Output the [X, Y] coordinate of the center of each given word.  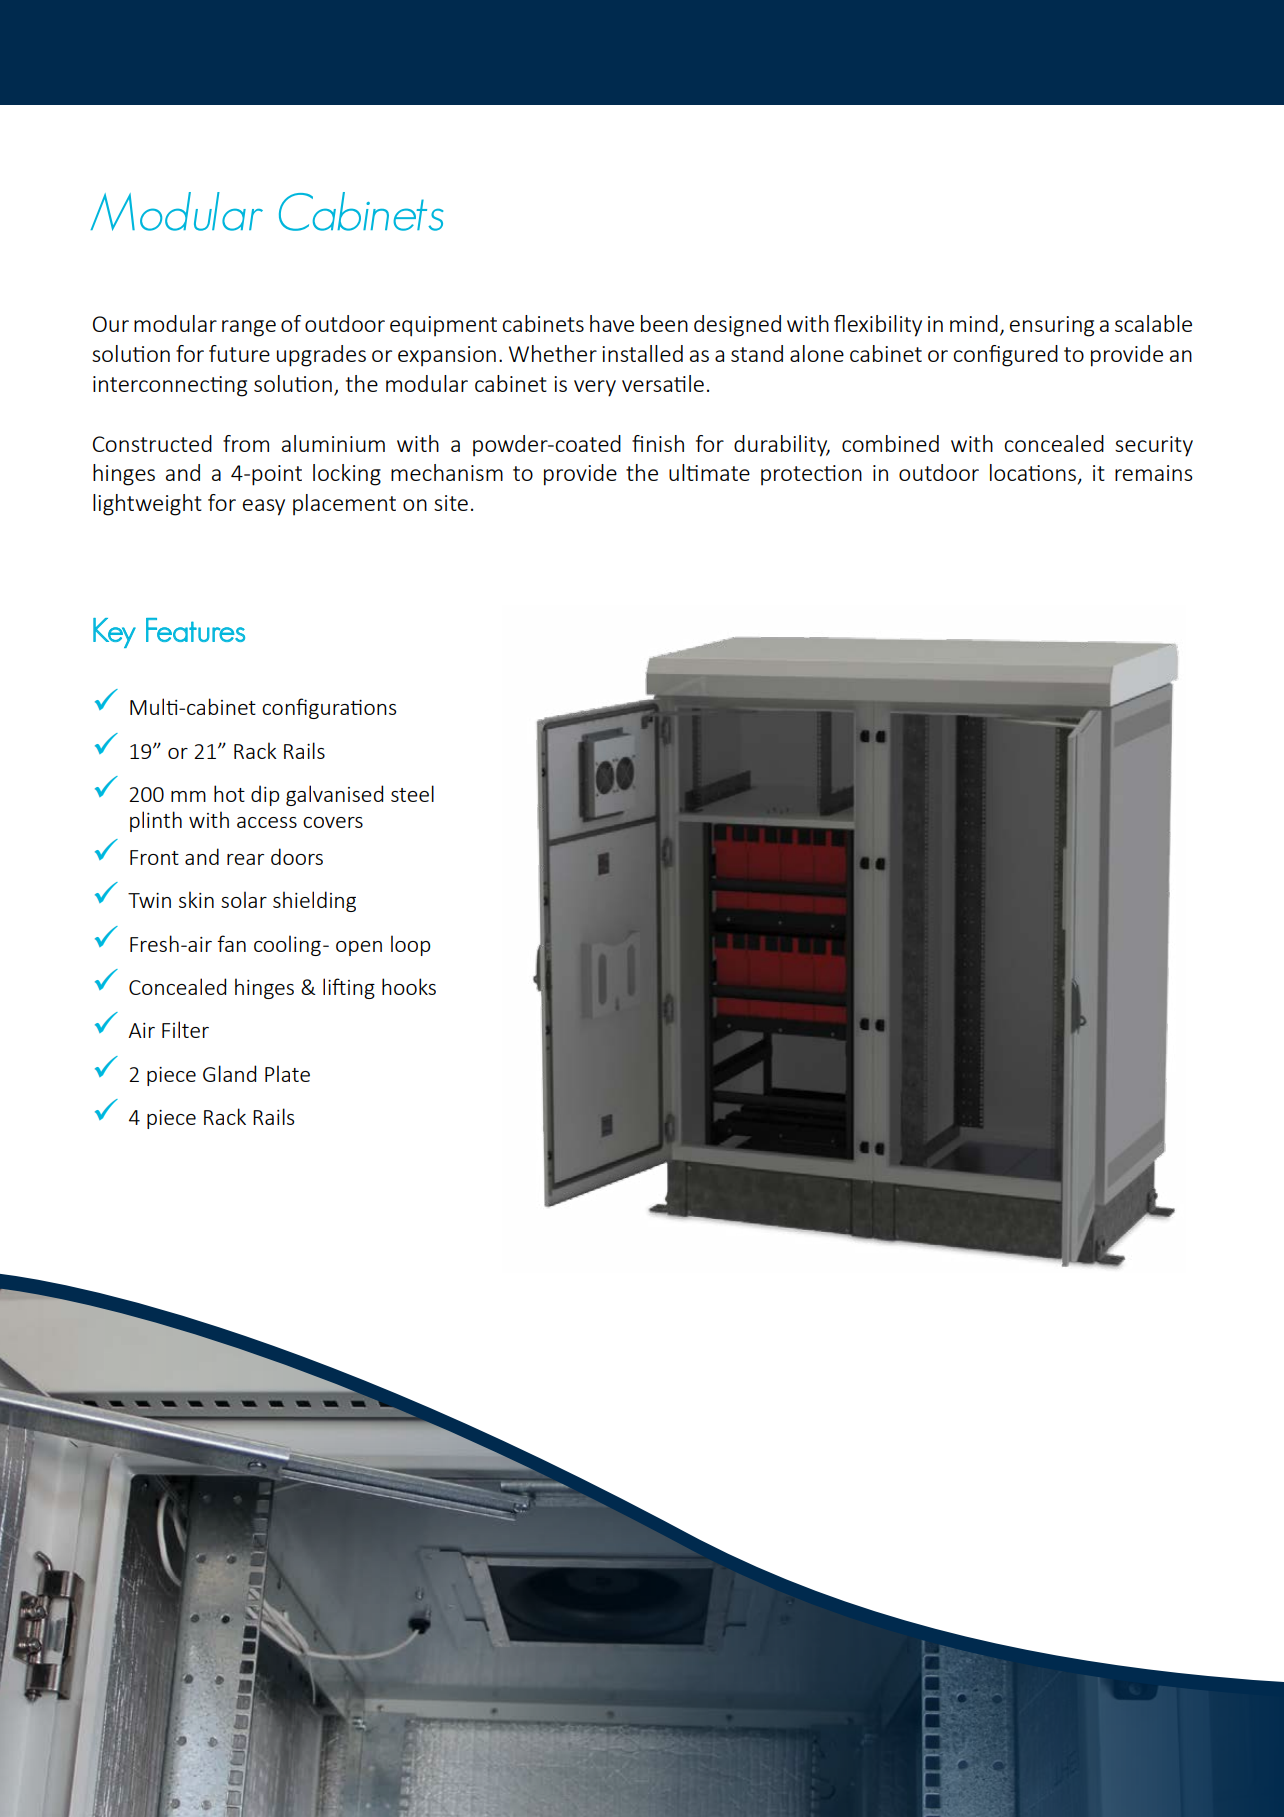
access [267, 822]
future [239, 353]
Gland [229, 1073]
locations [1033, 472]
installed [642, 353]
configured [1005, 356]
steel [412, 793]
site [451, 503]
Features [195, 630]
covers [333, 822]
